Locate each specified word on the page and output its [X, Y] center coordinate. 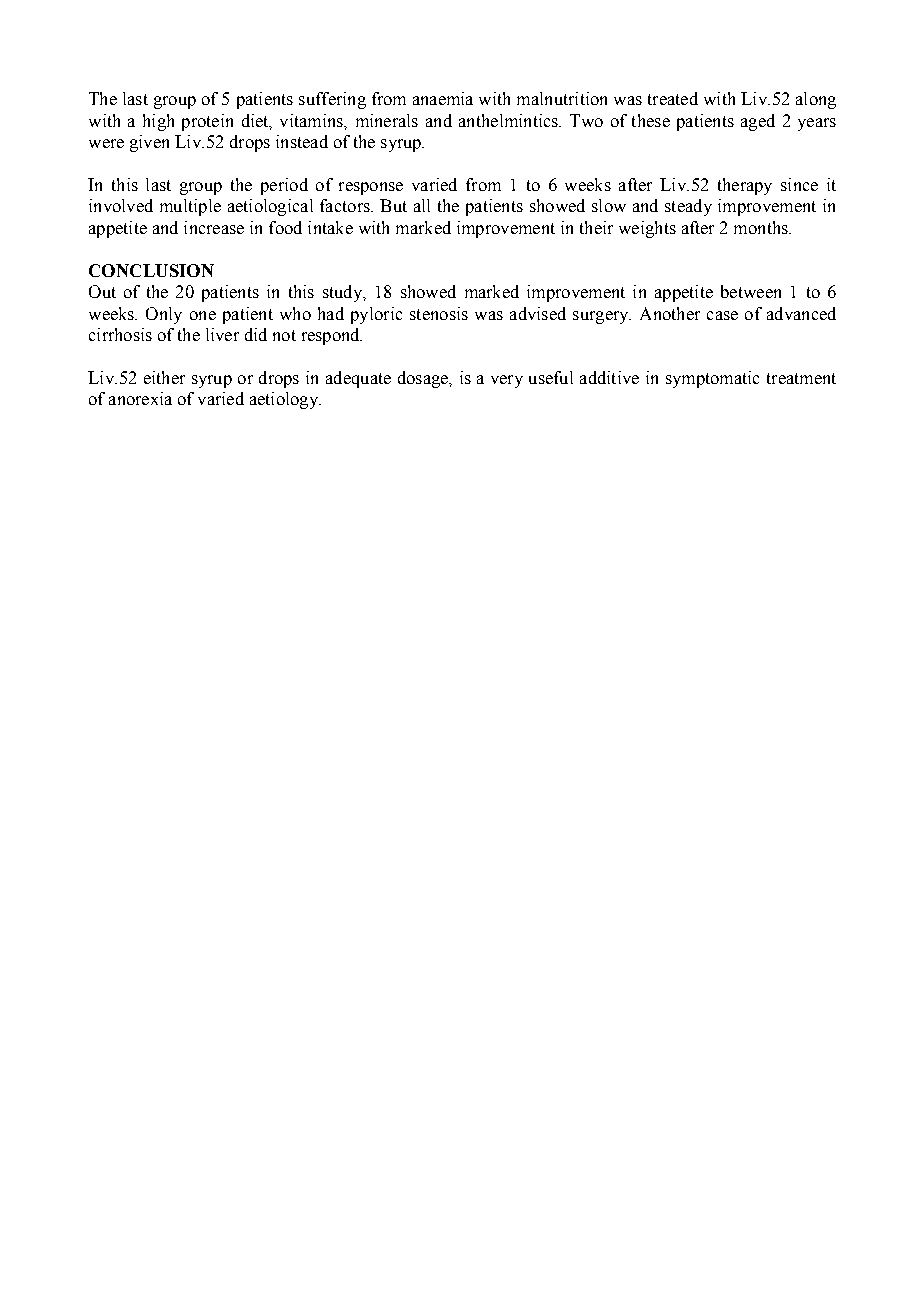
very [507, 381]
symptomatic [712, 379]
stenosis [439, 313]
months [762, 227]
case [722, 315]
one [203, 315]
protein [207, 122]
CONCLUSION [151, 270]
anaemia [443, 98]
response [371, 188]
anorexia [140, 398]
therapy [745, 186]
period [284, 186]
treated [673, 98]
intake [330, 227]
